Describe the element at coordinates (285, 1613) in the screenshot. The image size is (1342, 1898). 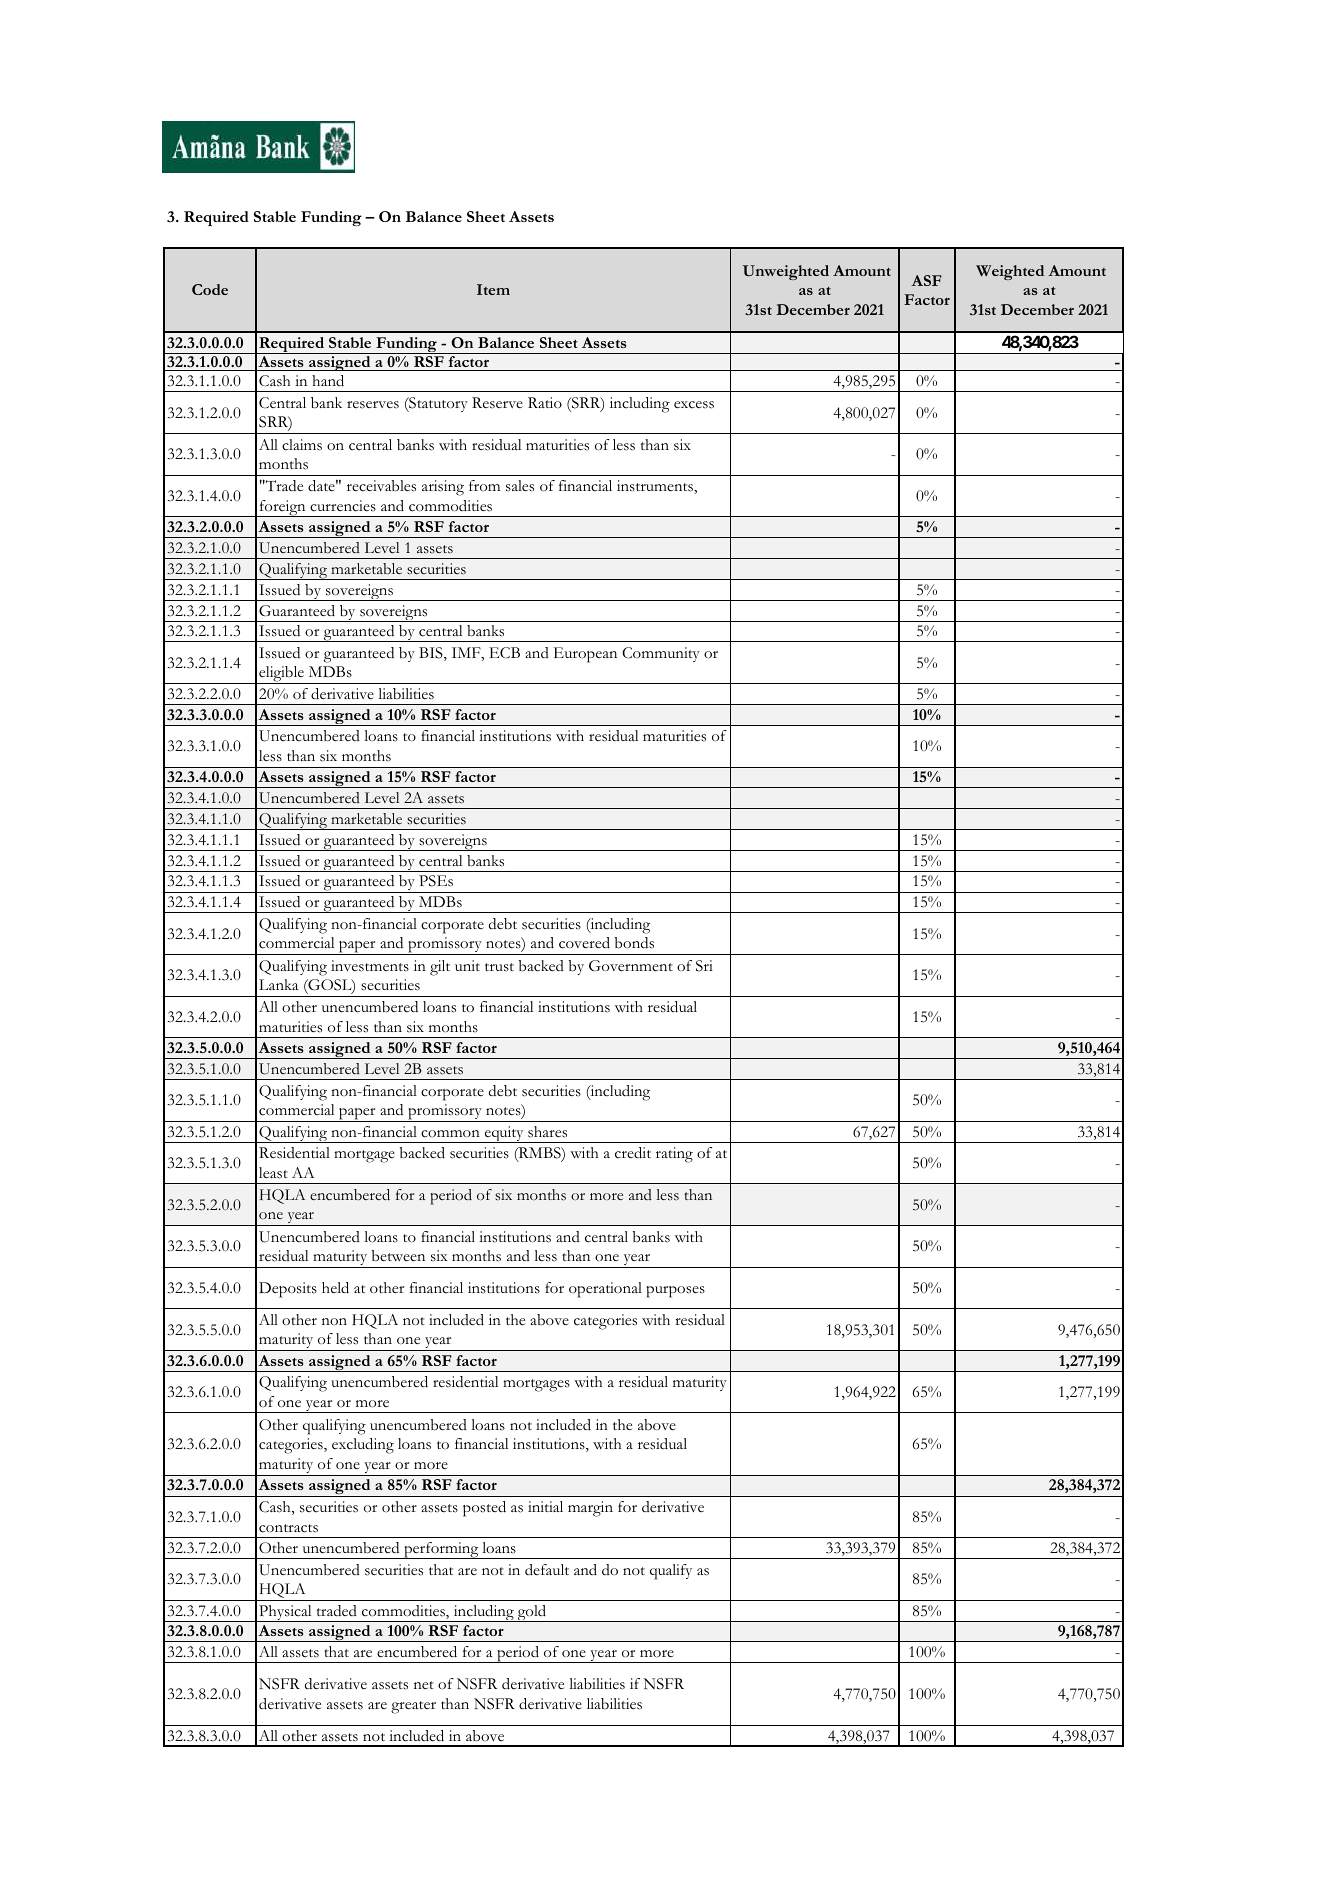
I see `Physical` at that location.
